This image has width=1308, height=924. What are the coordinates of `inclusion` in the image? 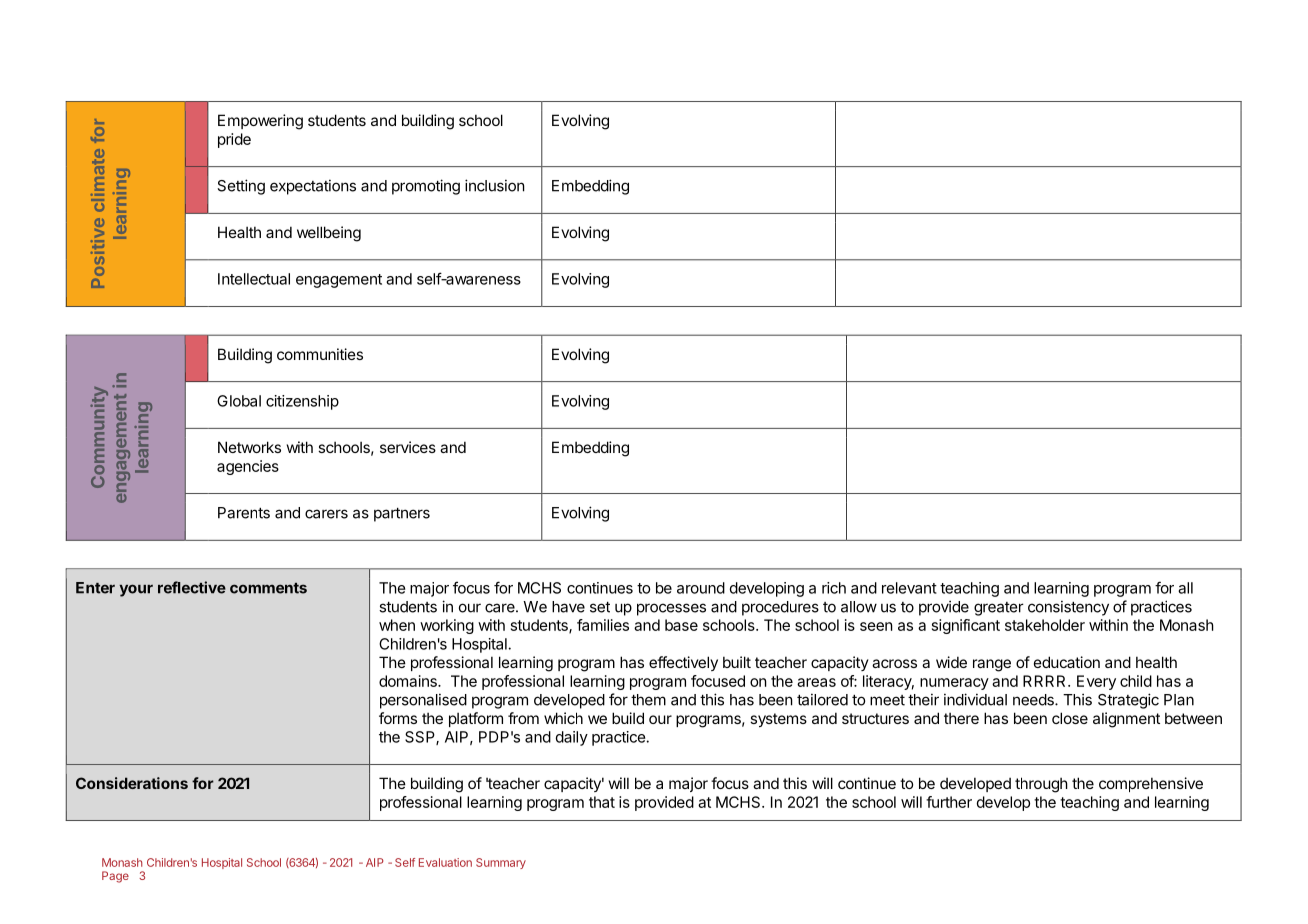 It's located at (495, 185).
